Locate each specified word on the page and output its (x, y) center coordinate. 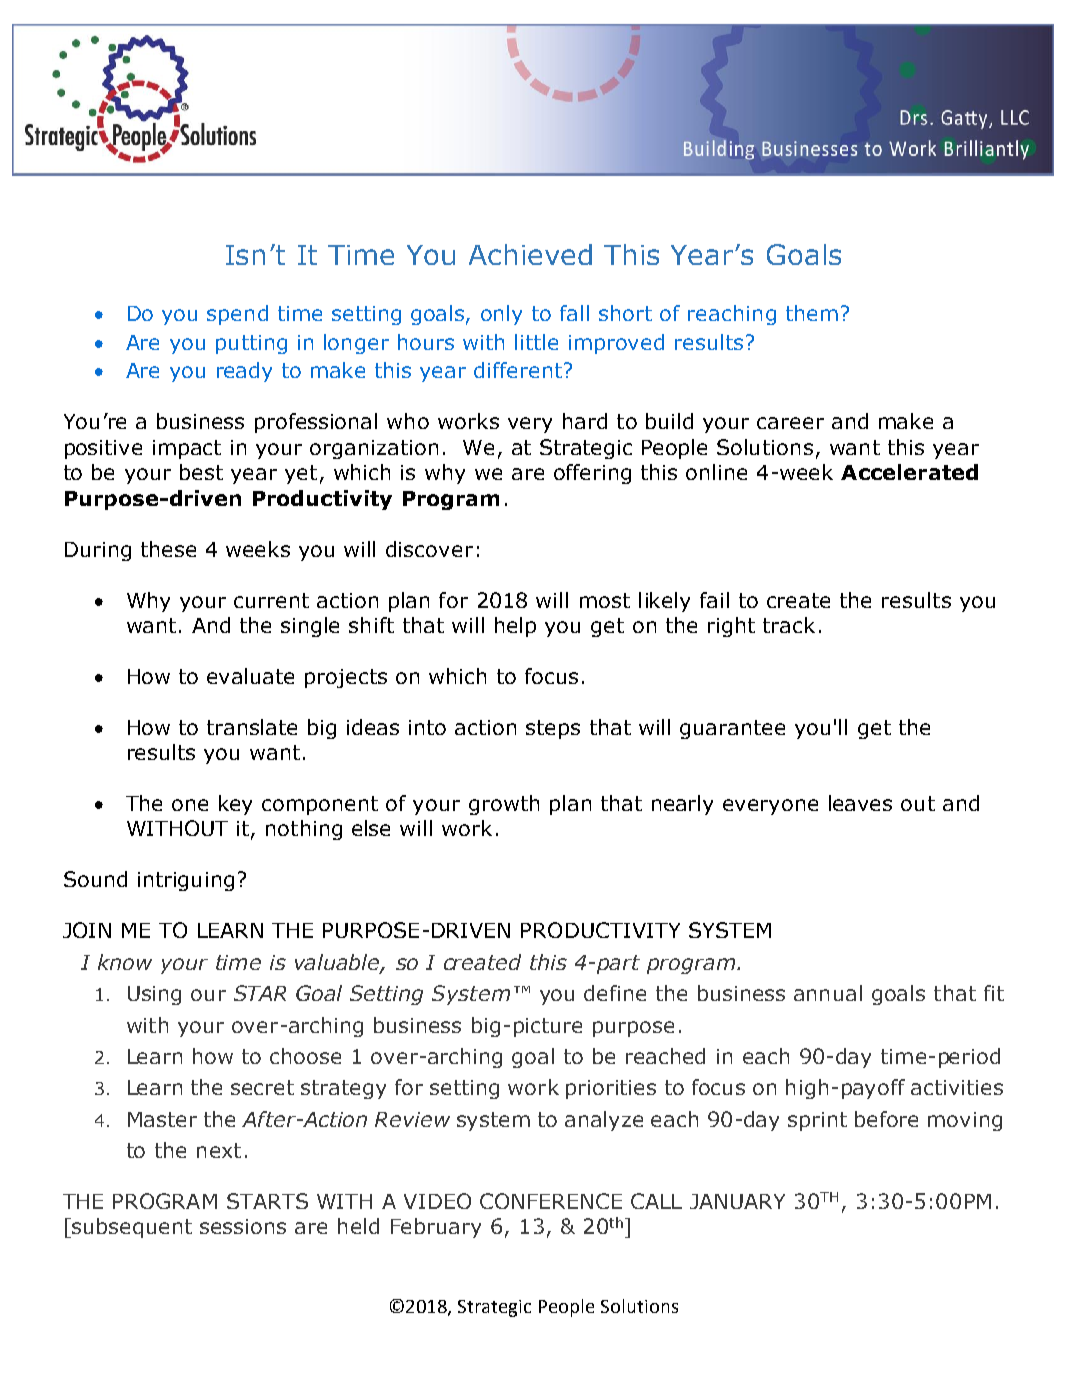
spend (237, 315)
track (789, 625)
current (271, 600)
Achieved (530, 254)
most (605, 600)
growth (504, 805)
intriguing (186, 881)
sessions (243, 1226)
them (812, 313)
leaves (860, 803)
